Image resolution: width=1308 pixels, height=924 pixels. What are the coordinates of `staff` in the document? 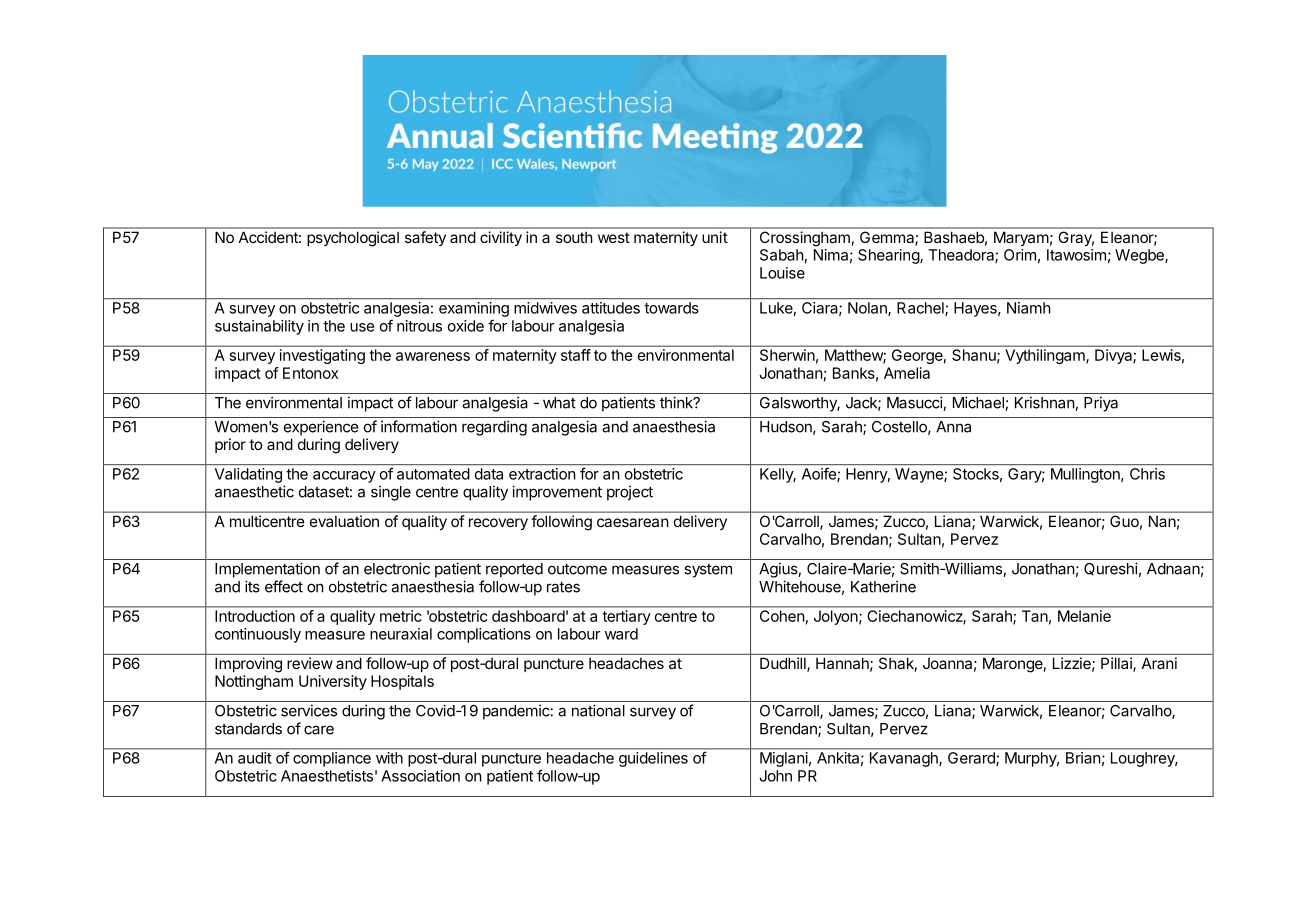 It's located at (576, 355).
